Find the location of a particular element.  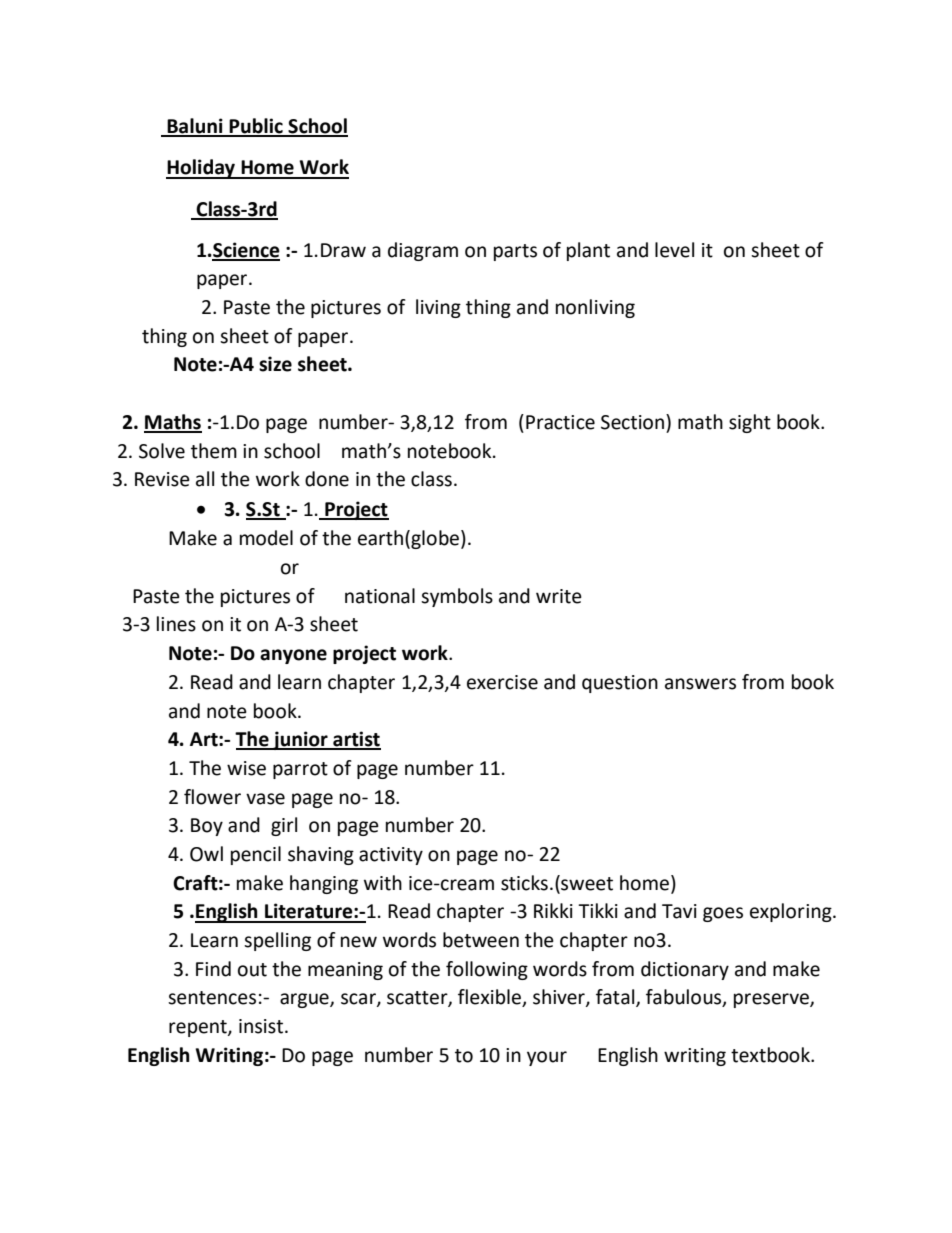

symbols is located at coordinates (457, 597).
